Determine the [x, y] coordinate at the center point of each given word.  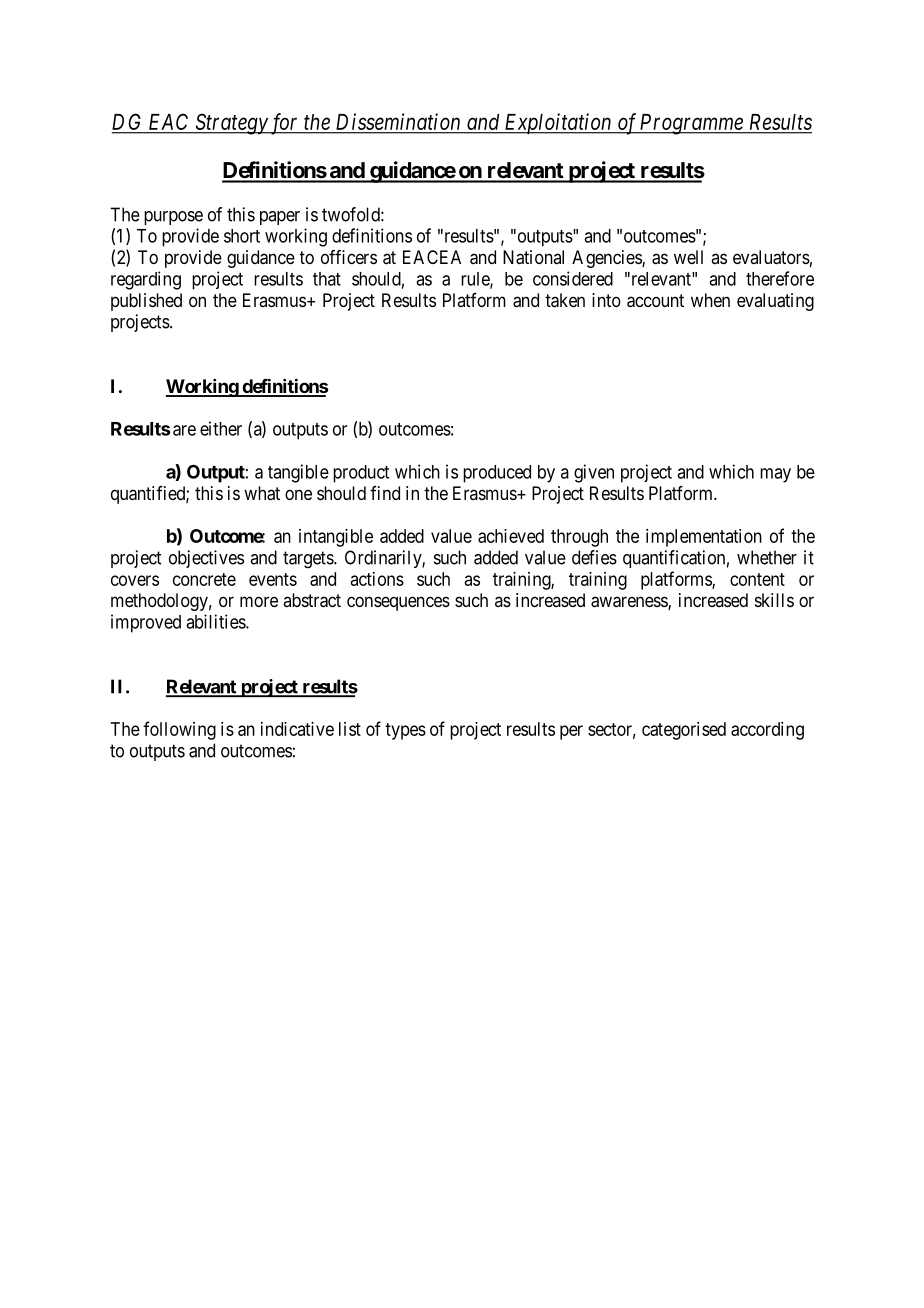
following [179, 730]
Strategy [231, 124]
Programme [691, 124]
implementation [704, 538]
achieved [511, 536]
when [710, 300]
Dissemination [398, 121]
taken [565, 300]
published [146, 302]
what [262, 493]
